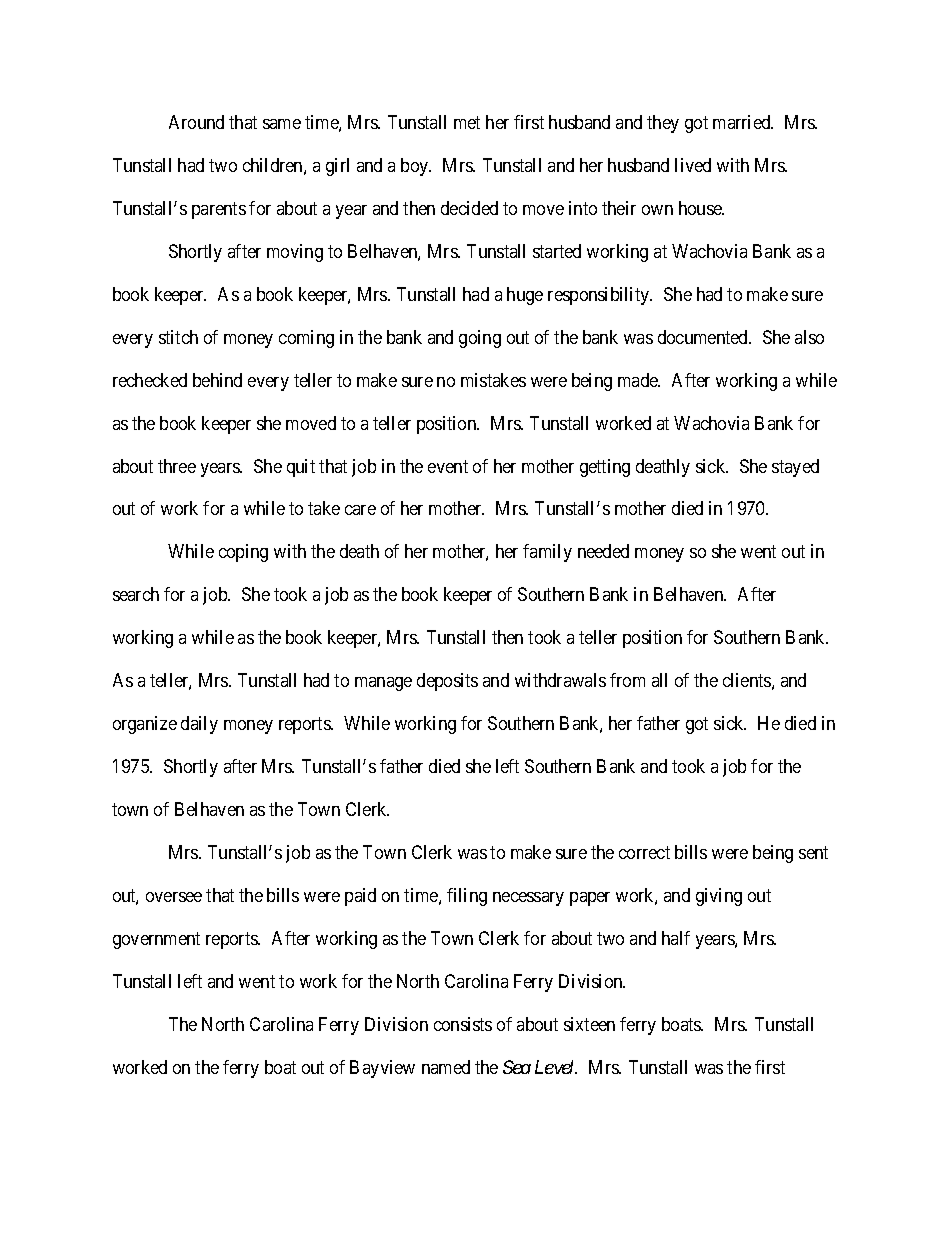 The width and height of the screenshot is (952, 1233). Describe the element at coordinates (177, 466) in the screenshot. I see `three` at that location.
